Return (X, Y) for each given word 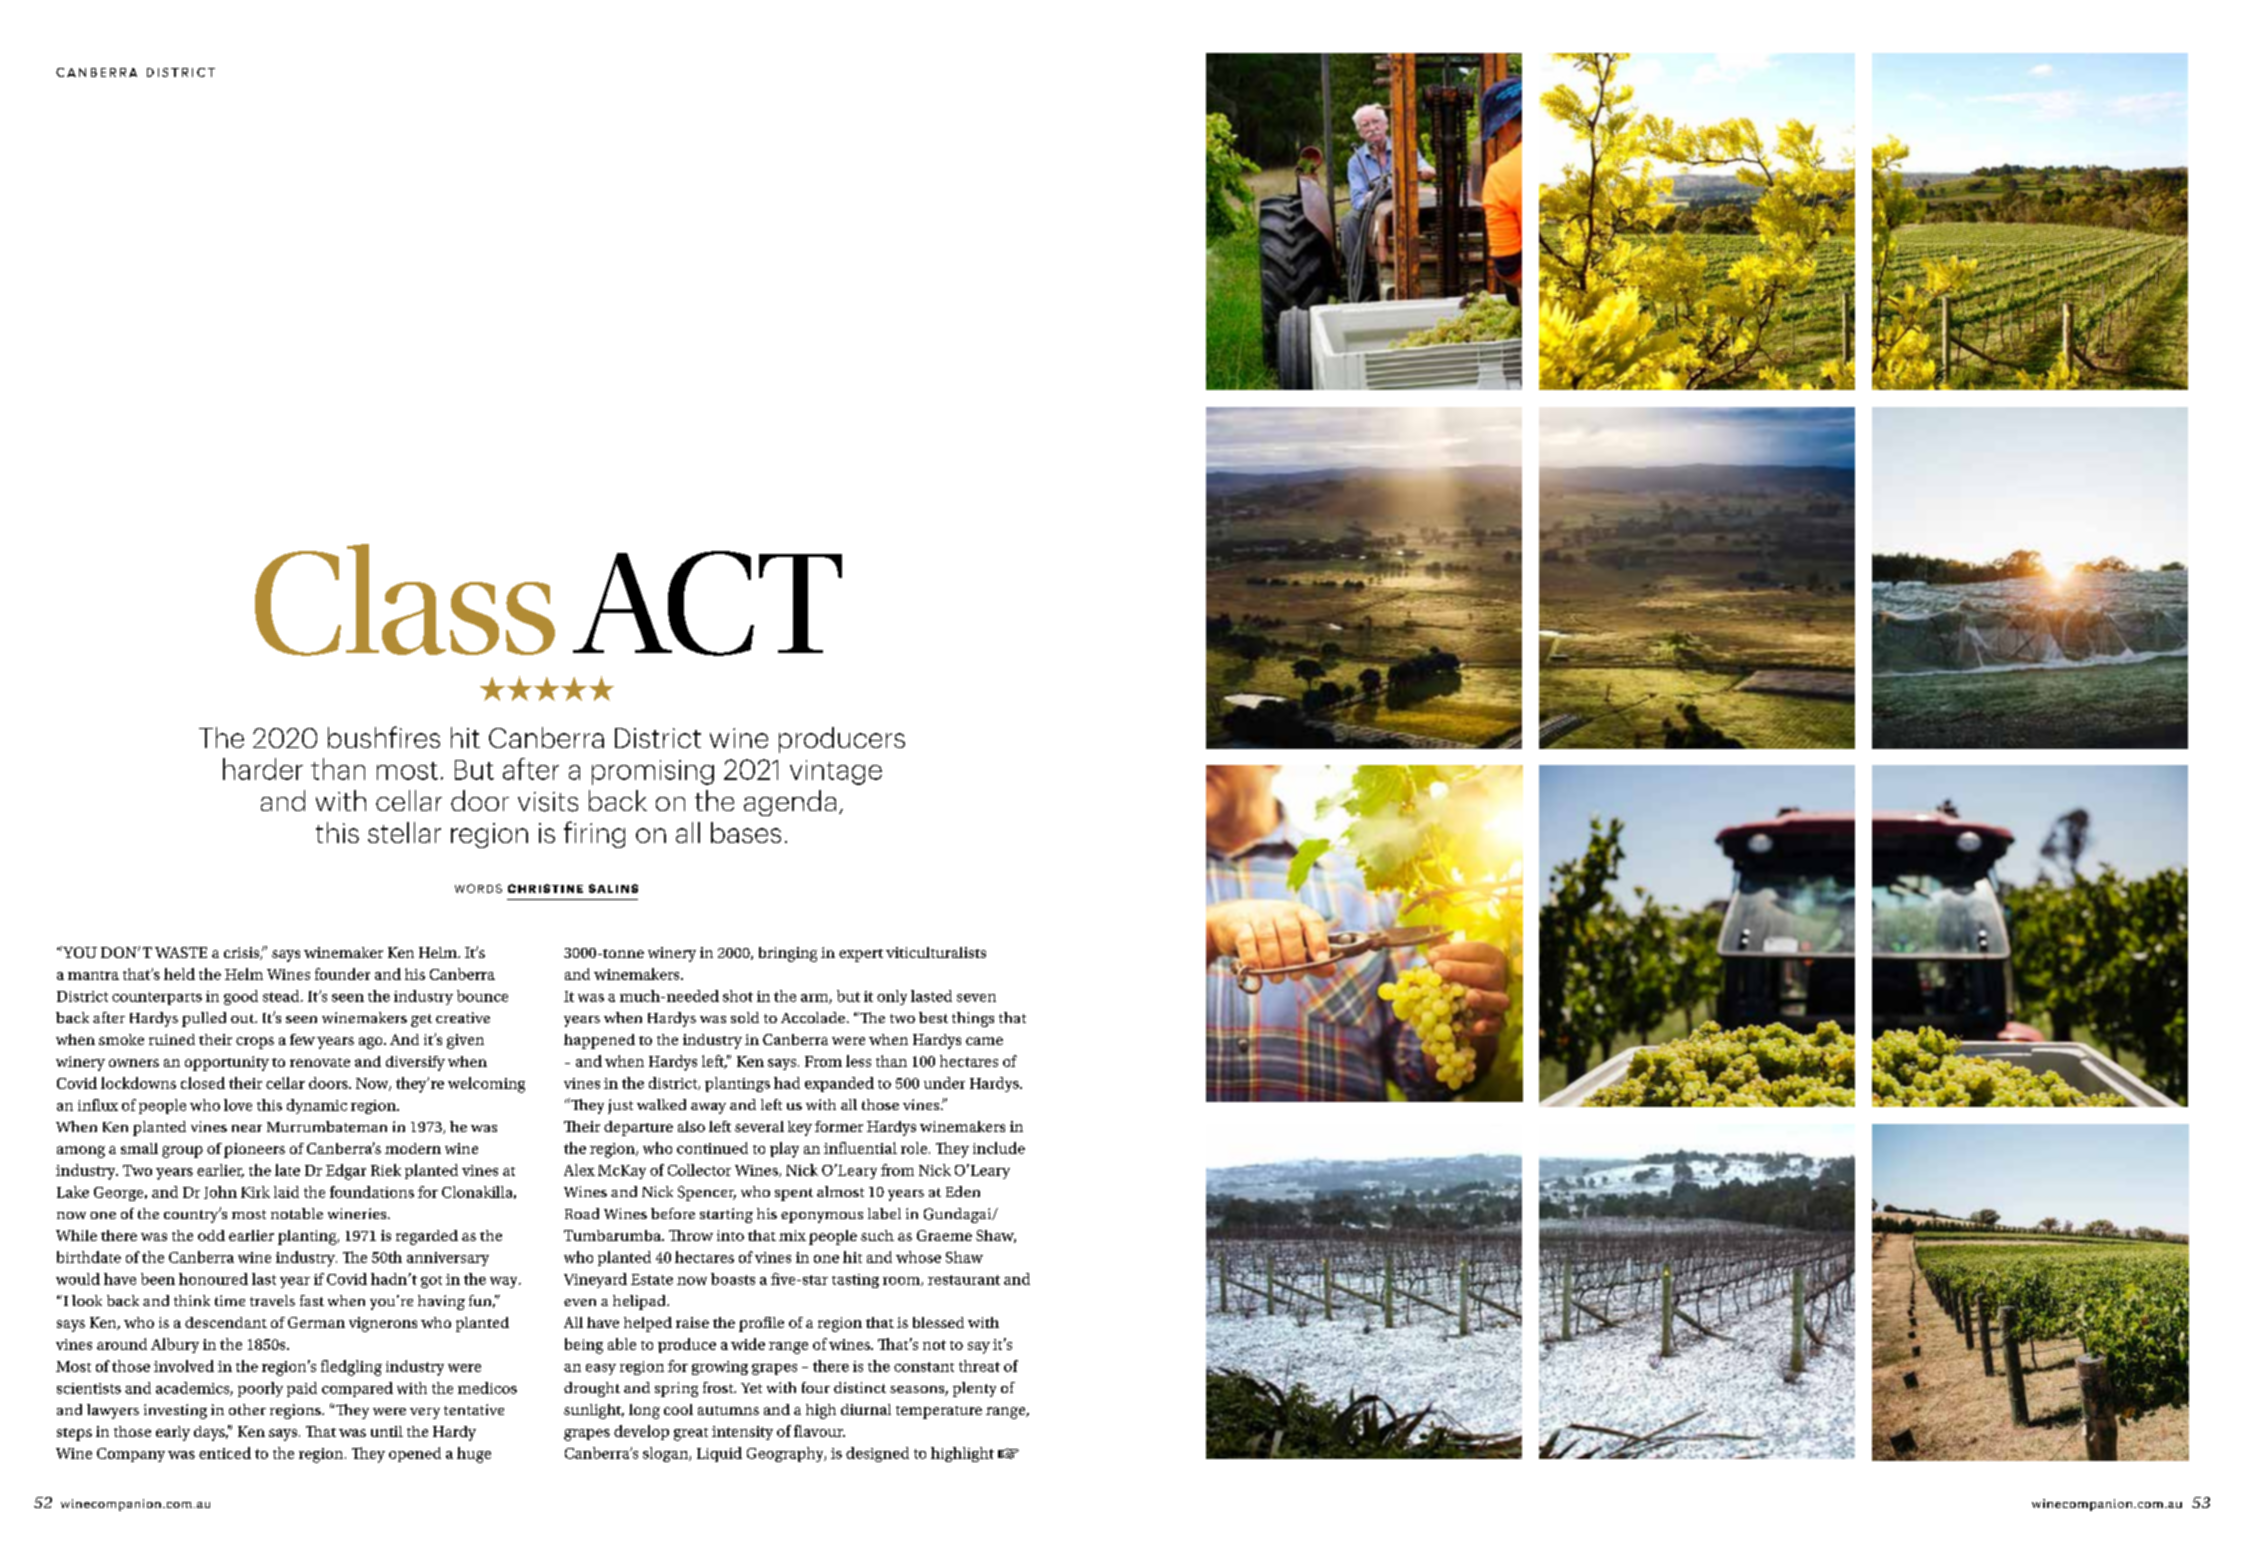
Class (405, 600)
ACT (707, 603)
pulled (204, 1019)
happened (599, 1041)
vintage (836, 772)
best (933, 1017)
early (173, 1433)
